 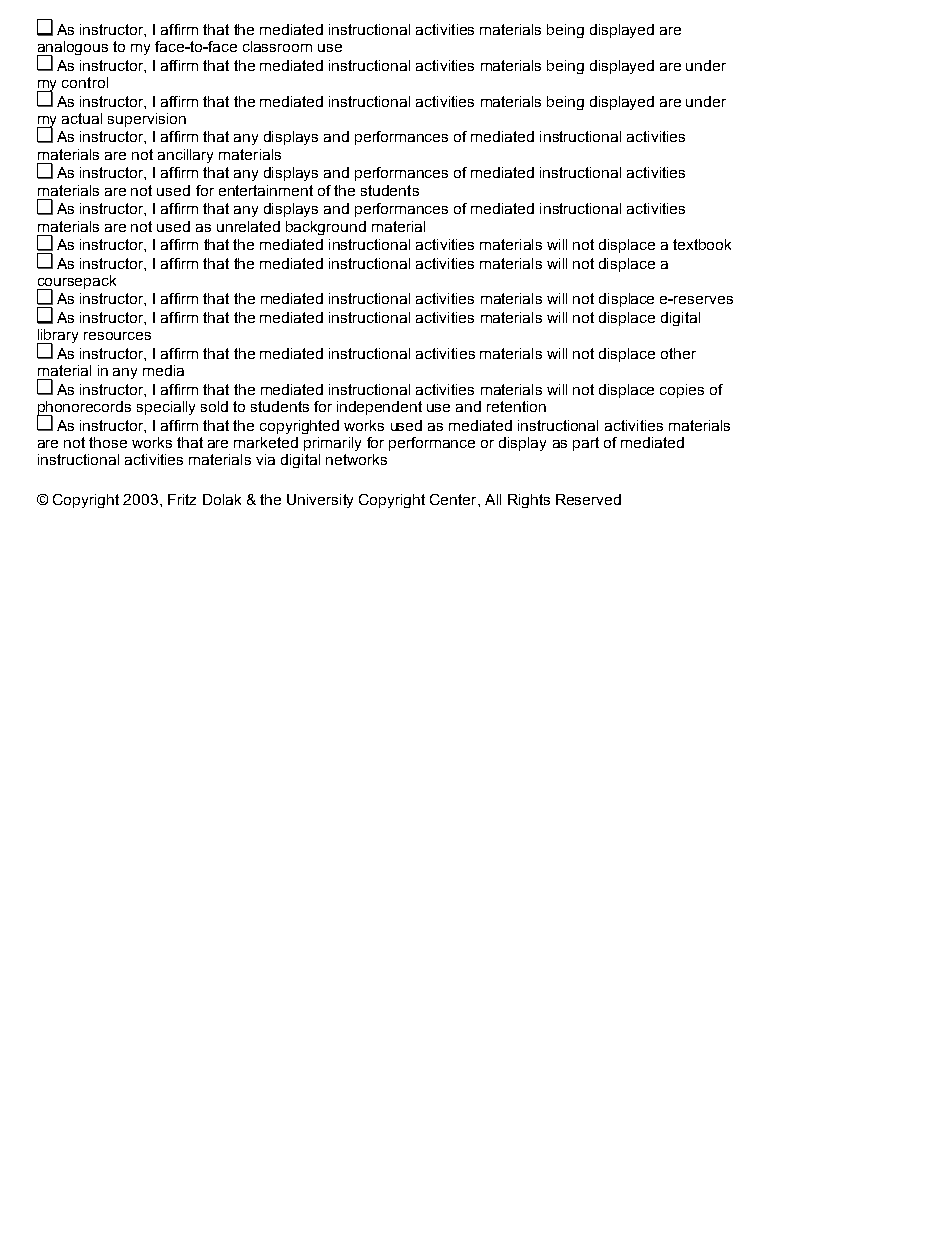 What do you see at coordinates (379, 408) in the screenshot?
I see `independent` at bounding box center [379, 408].
